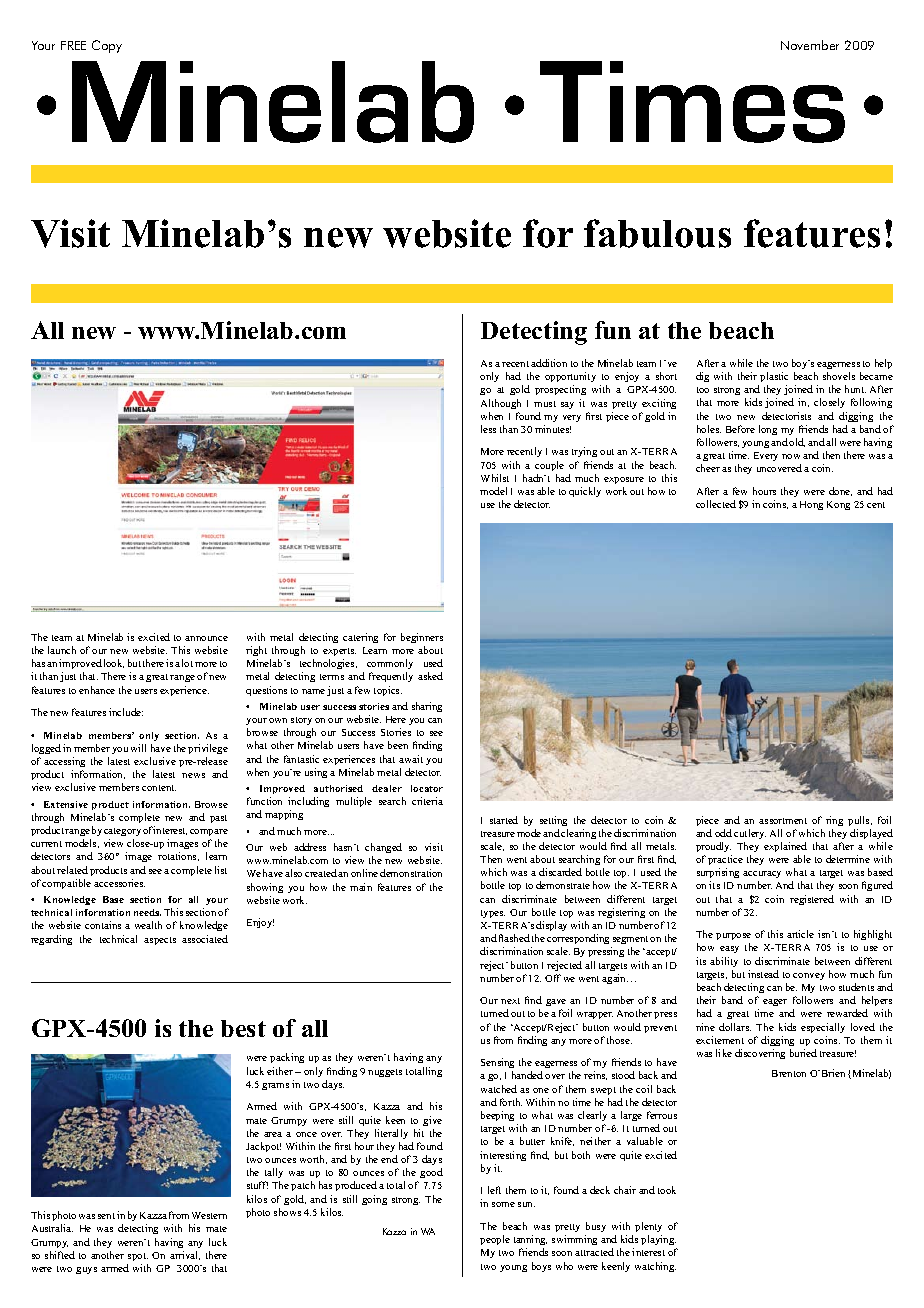 The image size is (924, 1308). What do you see at coordinates (510, 1001) in the image?
I see `next` at bounding box center [510, 1001].
